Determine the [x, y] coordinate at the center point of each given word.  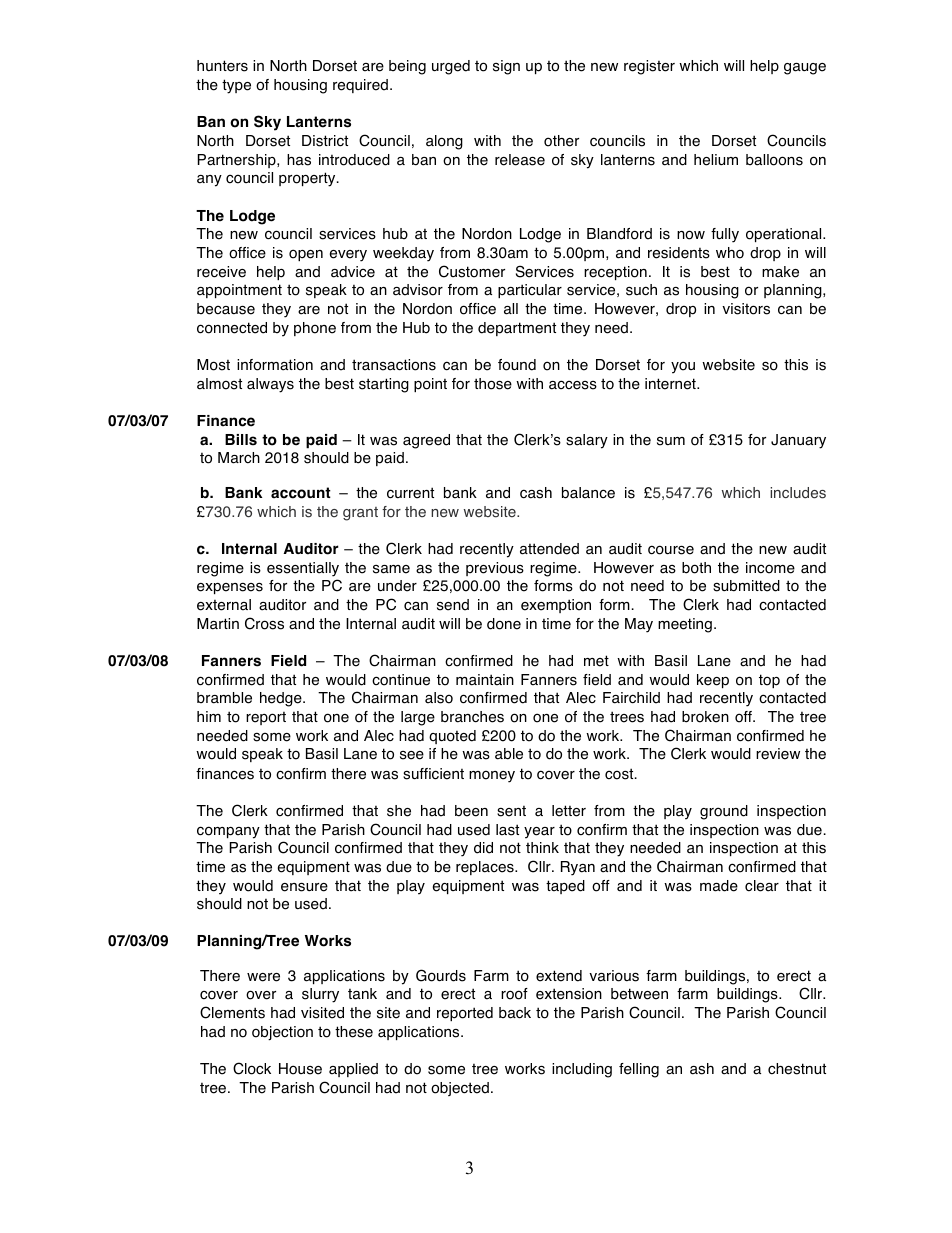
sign [506, 67]
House [300, 1069]
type [236, 86]
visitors [746, 309]
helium [716, 160]
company [228, 832]
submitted [746, 586]
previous [495, 569]
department [517, 329]
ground [724, 812]
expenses [230, 588]
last [507, 830]
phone [315, 329]
